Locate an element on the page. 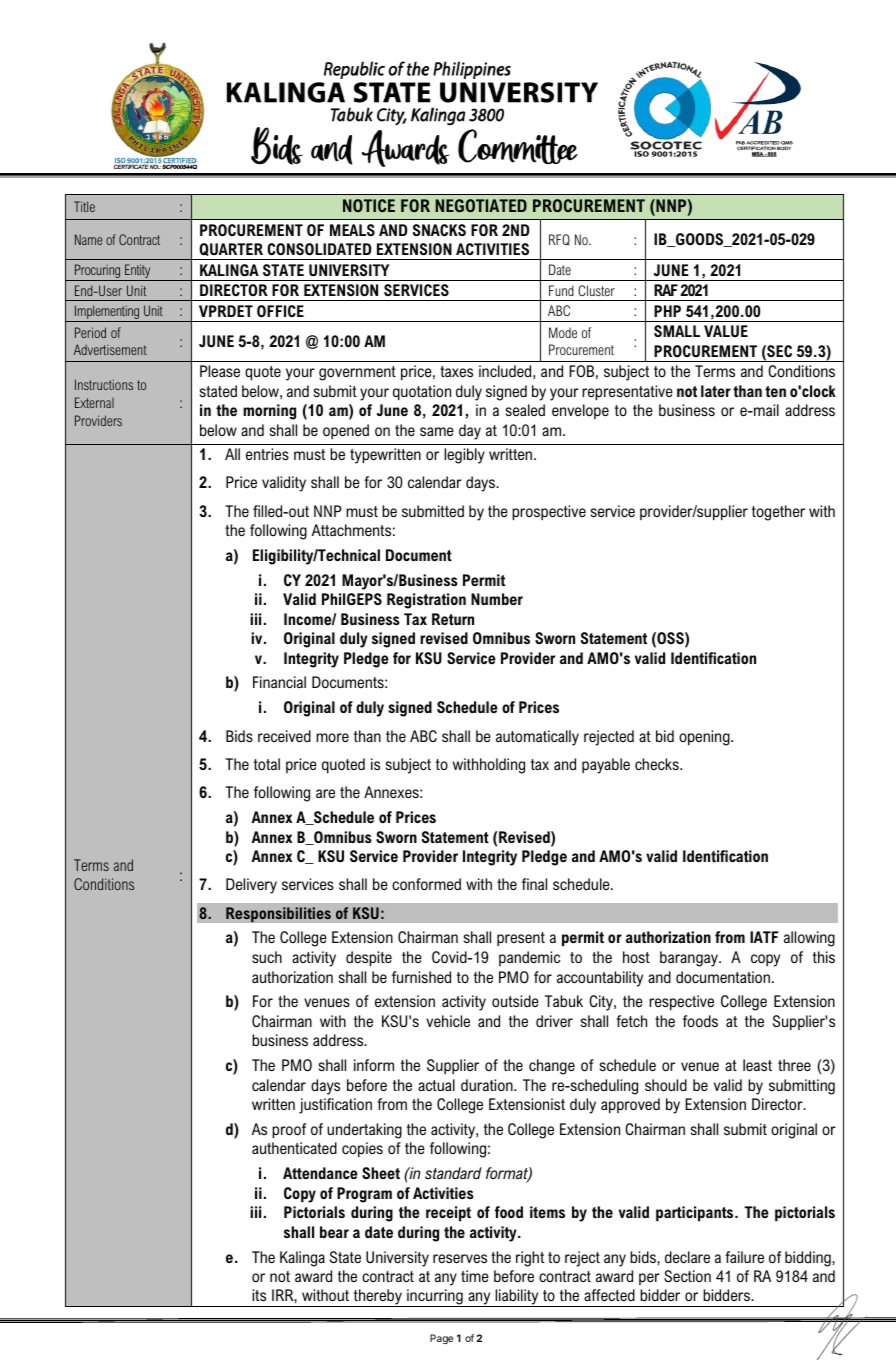 The image size is (896, 1371). furnished is located at coordinates (421, 977).
